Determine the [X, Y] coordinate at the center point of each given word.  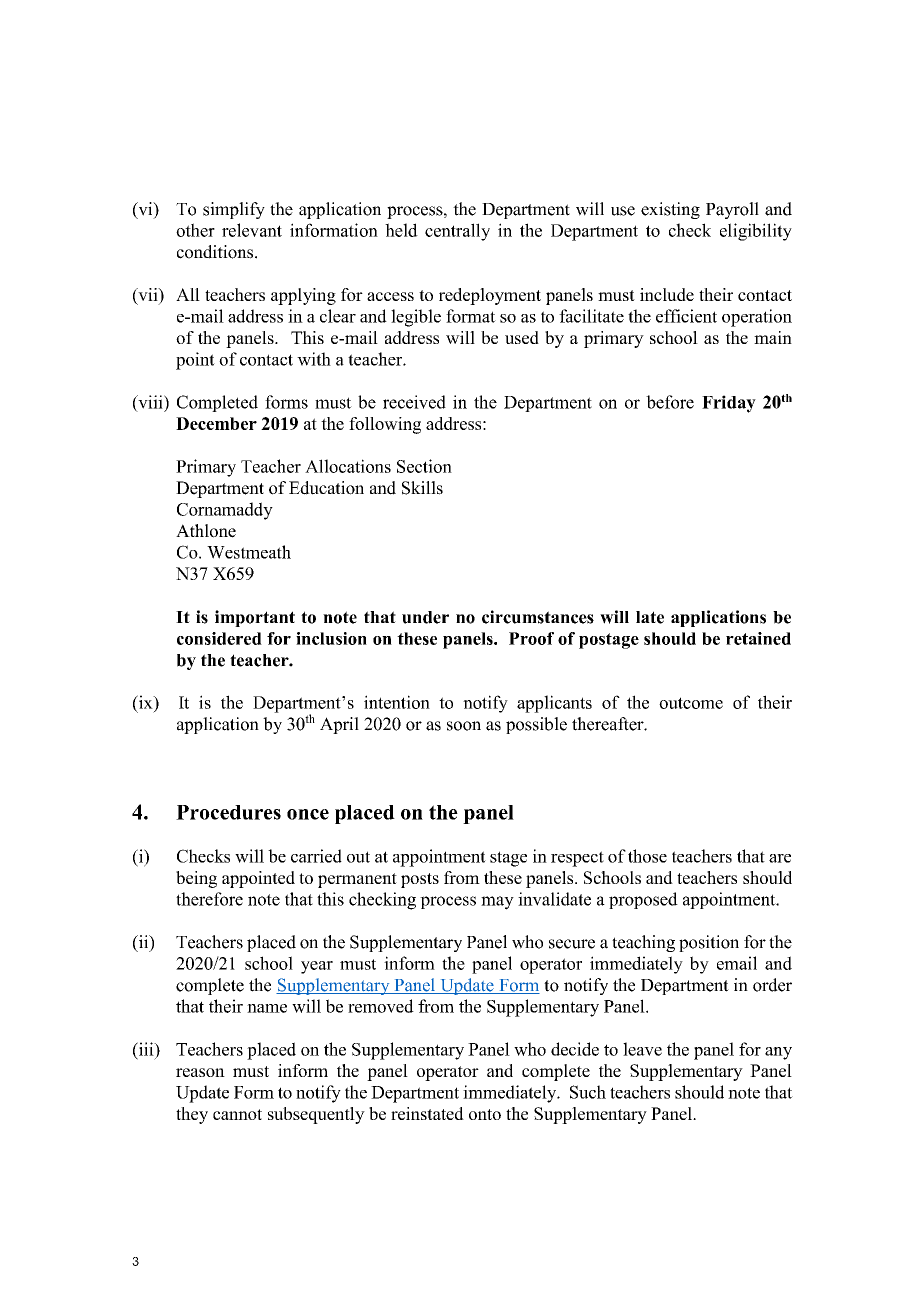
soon [464, 726]
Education [326, 488]
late [650, 617]
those [647, 856]
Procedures [228, 812]
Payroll [732, 210]
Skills [422, 488]
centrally [457, 232]
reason [200, 1072]
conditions [216, 252]
